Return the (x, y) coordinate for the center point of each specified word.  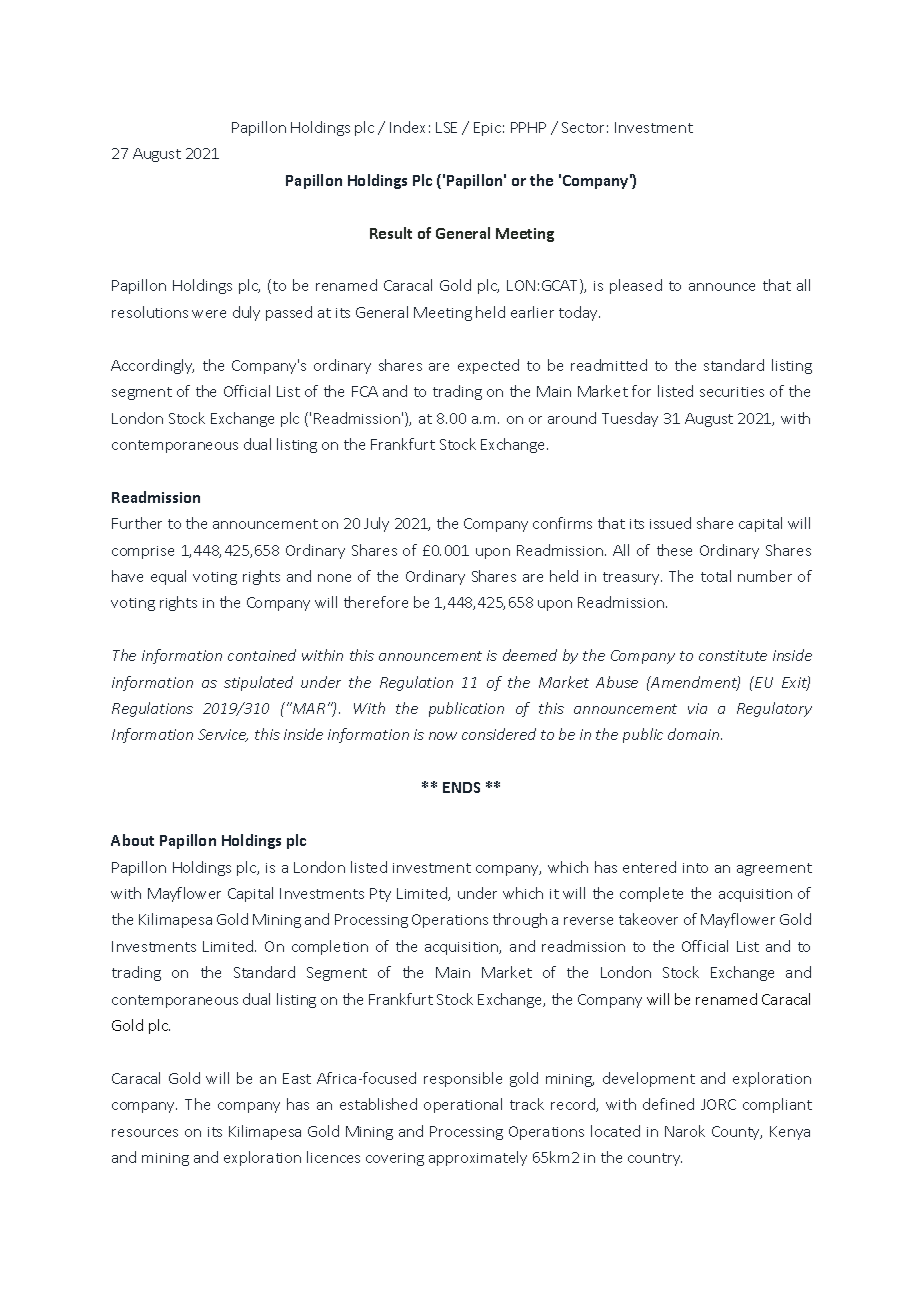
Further (137, 523)
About (132, 840)
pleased (636, 286)
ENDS (461, 787)
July (376, 524)
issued (670, 523)
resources (145, 1133)
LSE (446, 127)
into (695, 868)
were (209, 314)
